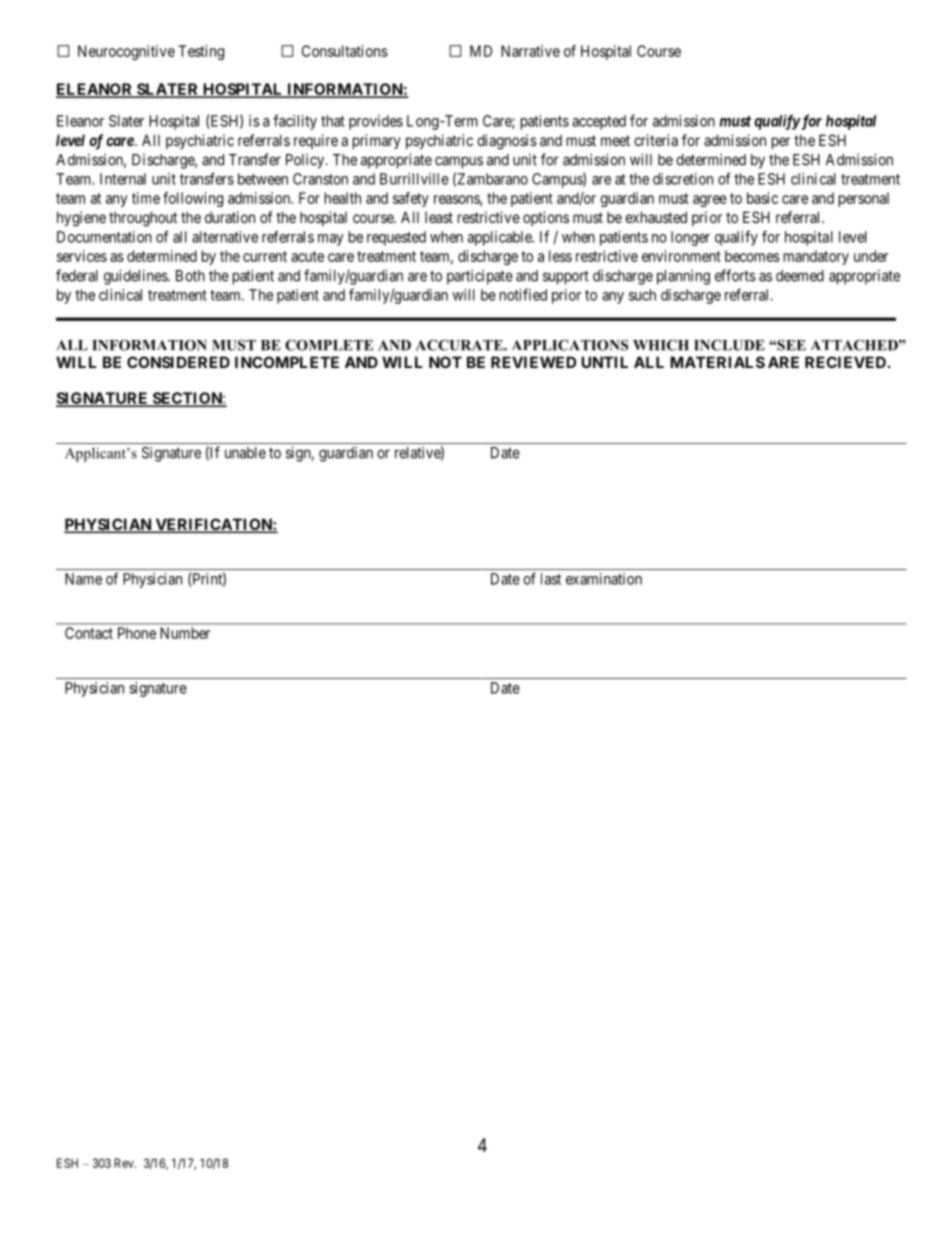 The width and height of the screenshot is (952, 1233). Describe the element at coordinates (530, 51) in the screenshot. I see `Narrative` at that location.
